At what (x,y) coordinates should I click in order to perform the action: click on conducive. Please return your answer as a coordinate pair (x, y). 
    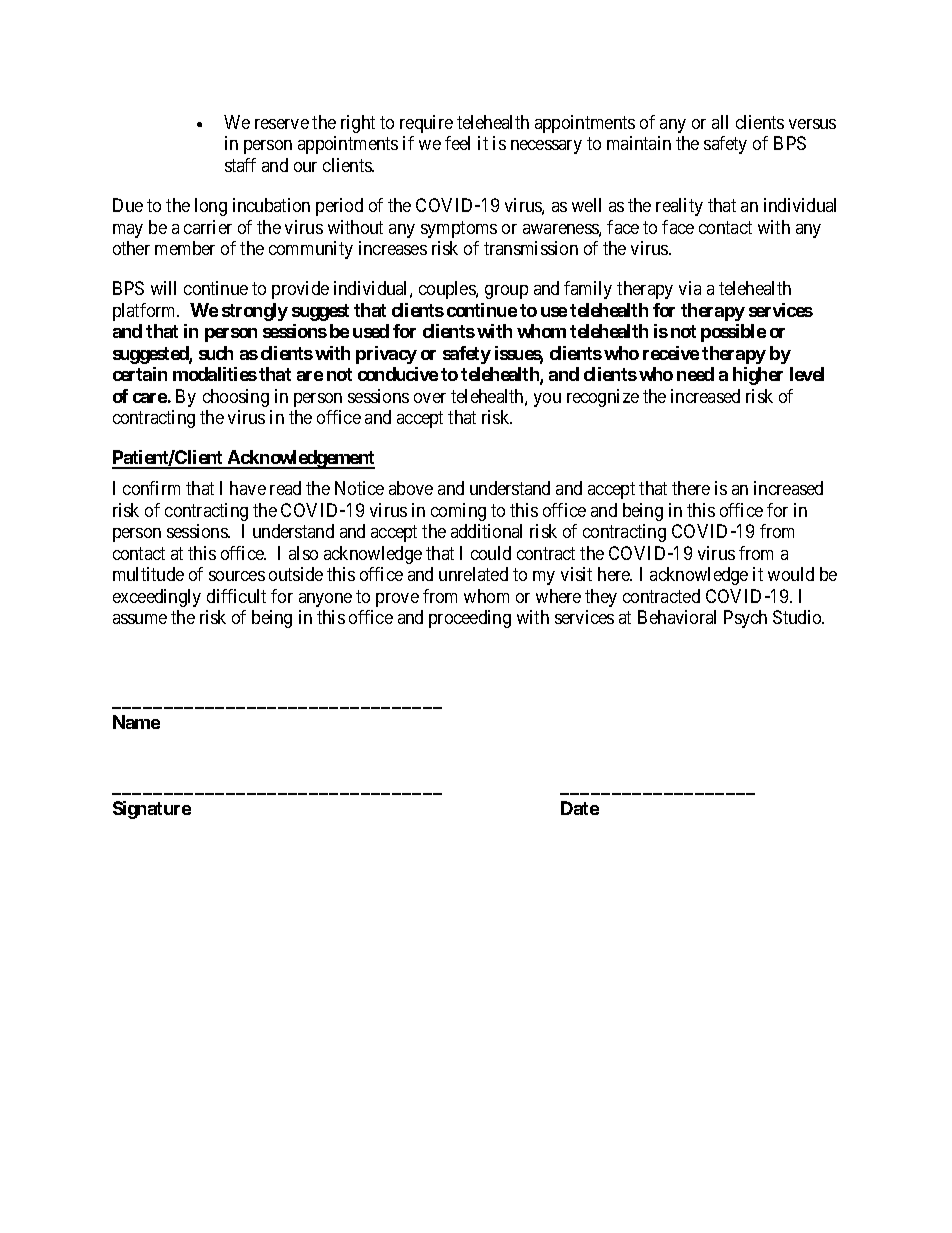
    Looking at the image, I should click on (398, 374).
